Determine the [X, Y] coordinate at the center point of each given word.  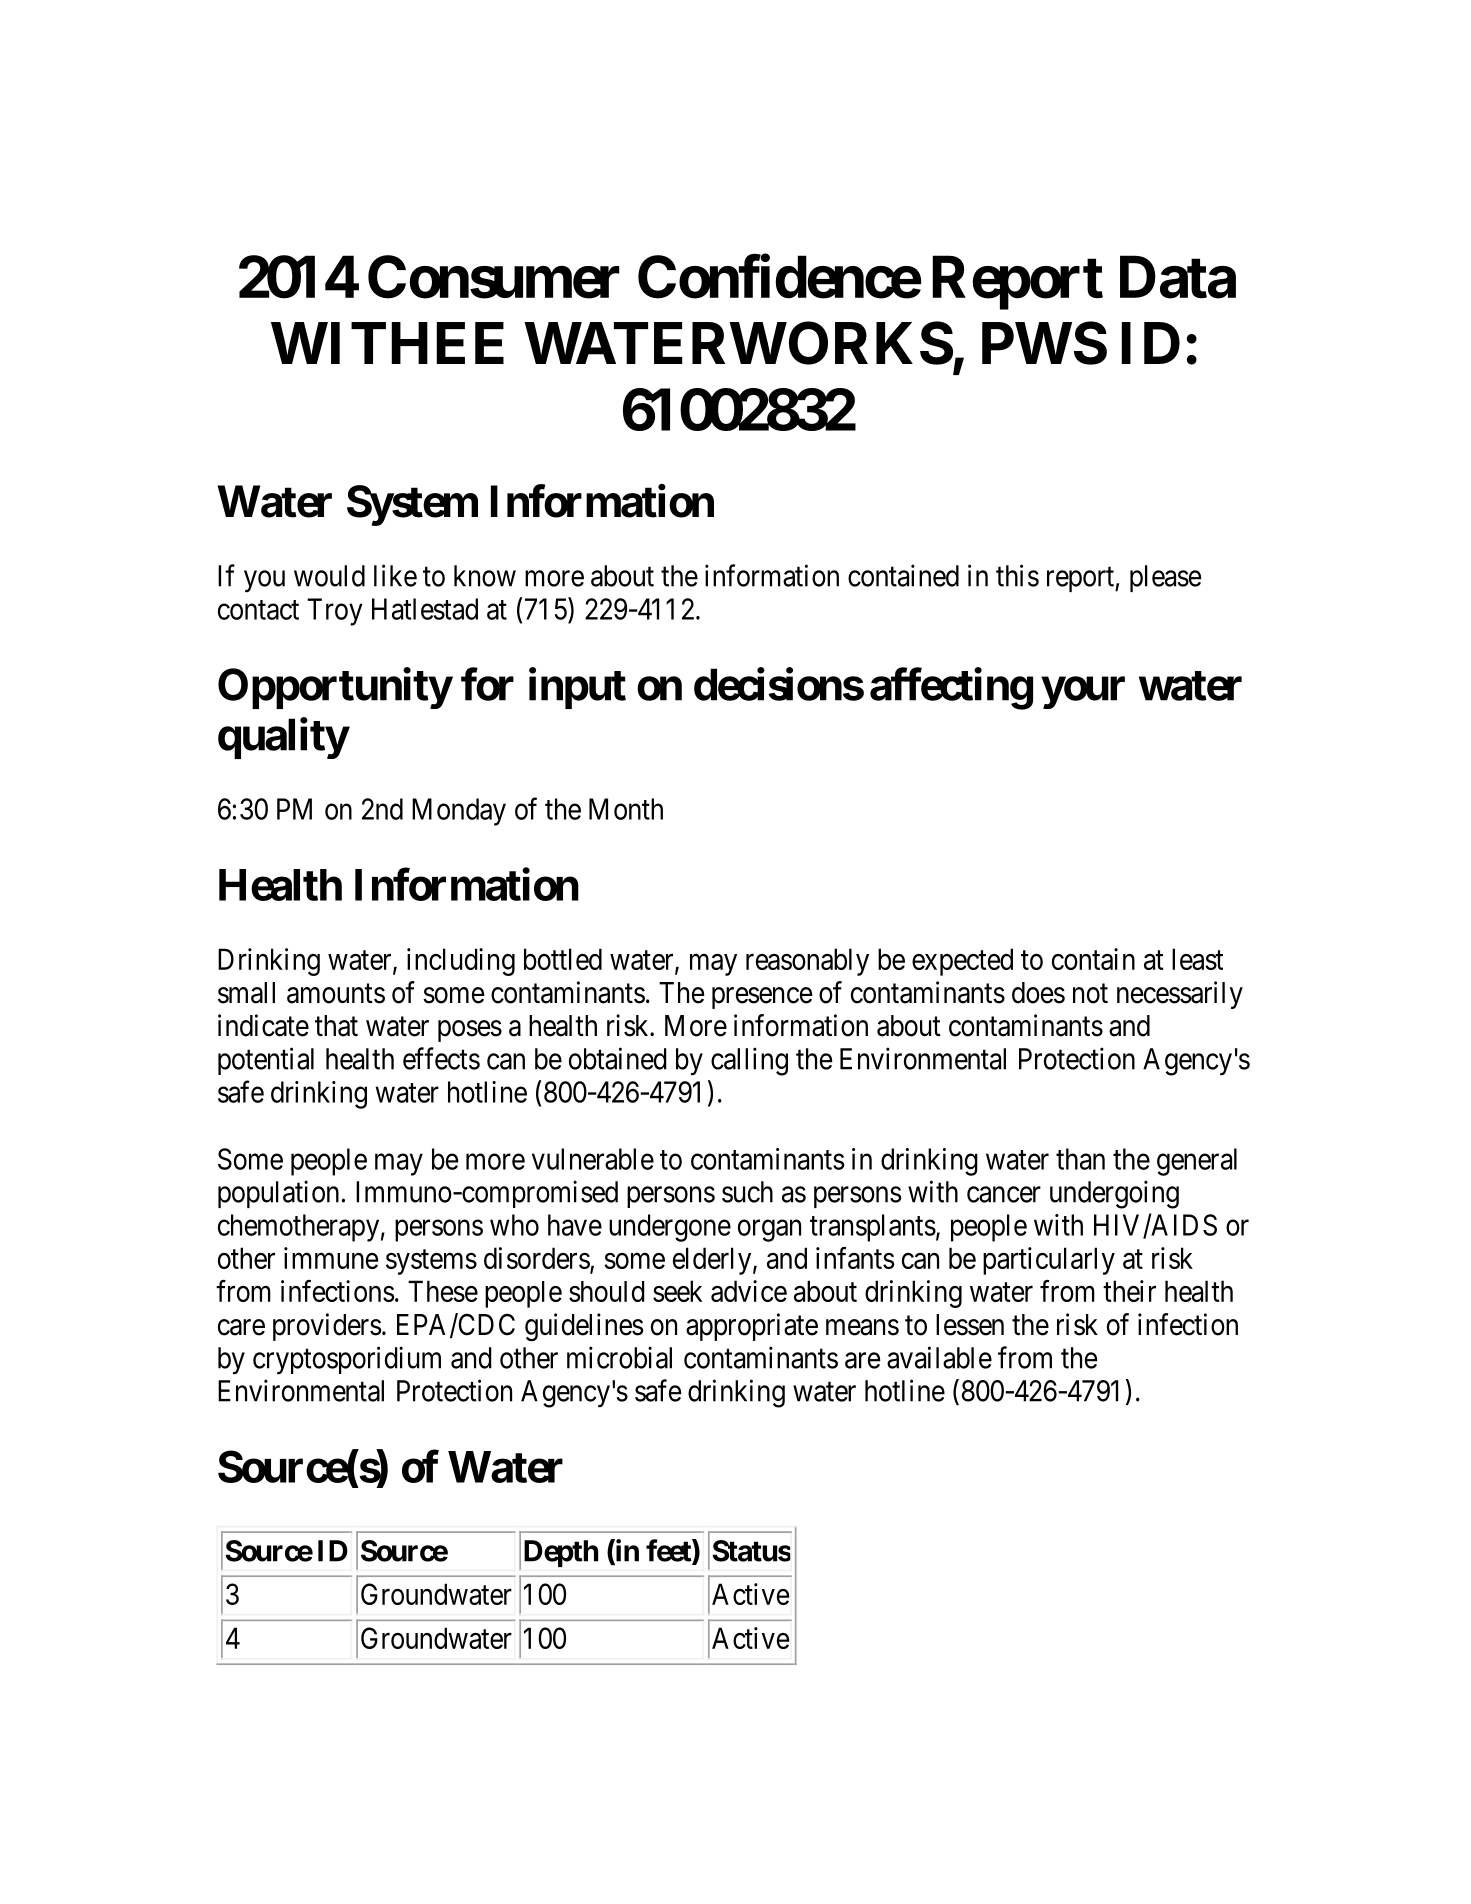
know [485, 576]
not [1090, 994]
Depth [561, 1553]
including [461, 962]
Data [1178, 277]
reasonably [807, 962]
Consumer [494, 277]
